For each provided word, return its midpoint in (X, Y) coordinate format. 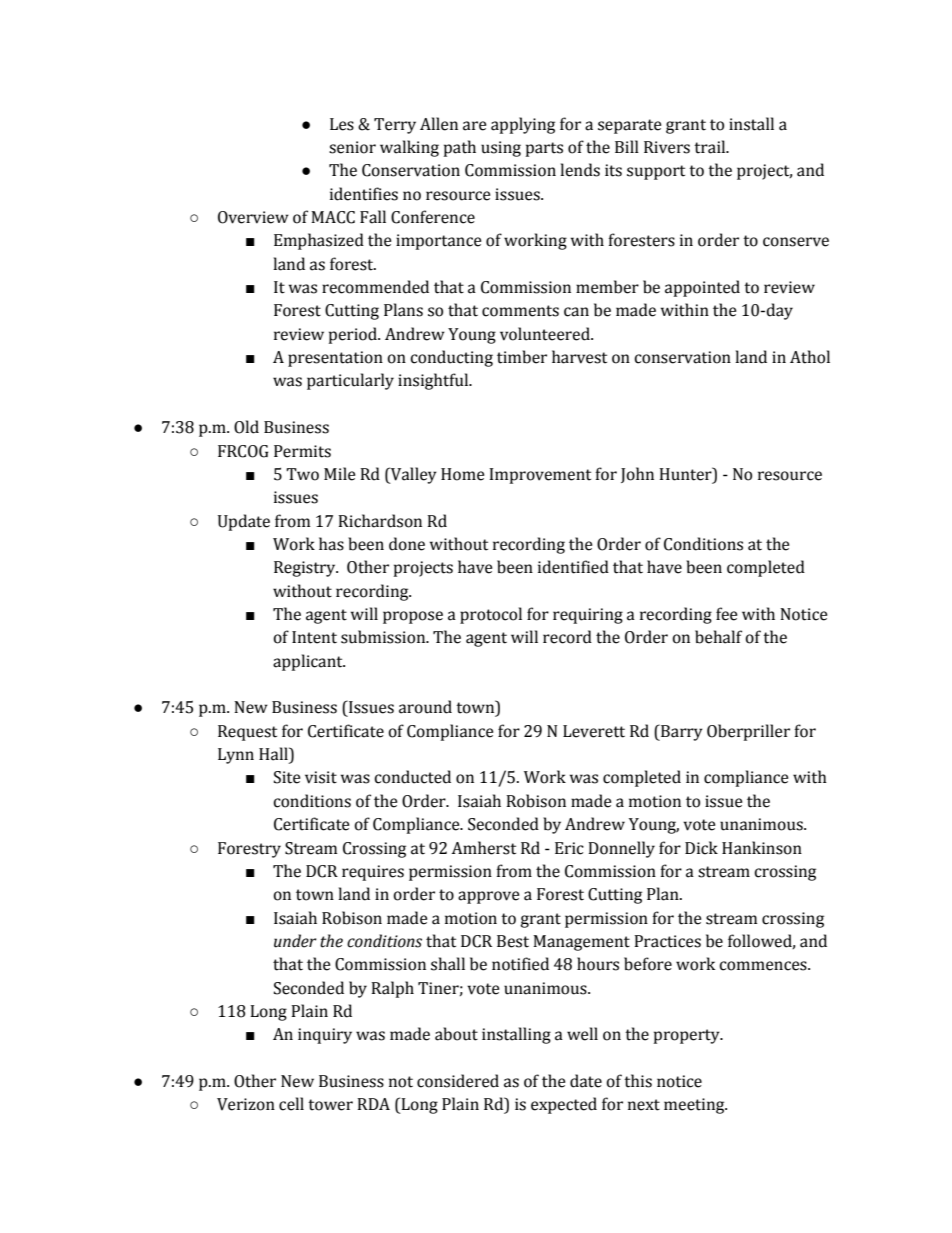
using (501, 149)
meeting (695, 1106)
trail (711, 147)
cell (291, 1104)
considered (458, 1081)
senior (352, 147)
